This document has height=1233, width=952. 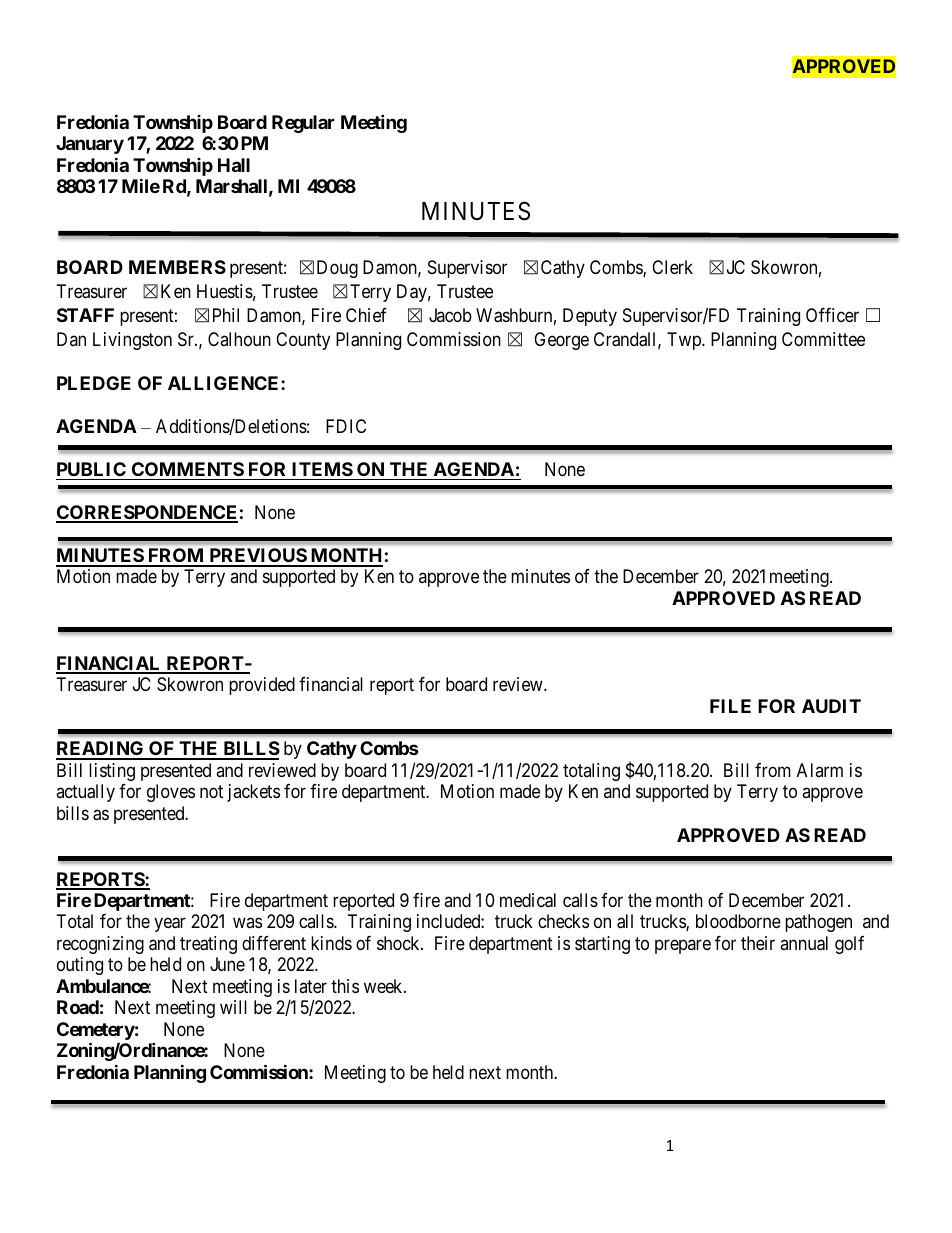 I want to click on June, so click(x=227, y=964).
